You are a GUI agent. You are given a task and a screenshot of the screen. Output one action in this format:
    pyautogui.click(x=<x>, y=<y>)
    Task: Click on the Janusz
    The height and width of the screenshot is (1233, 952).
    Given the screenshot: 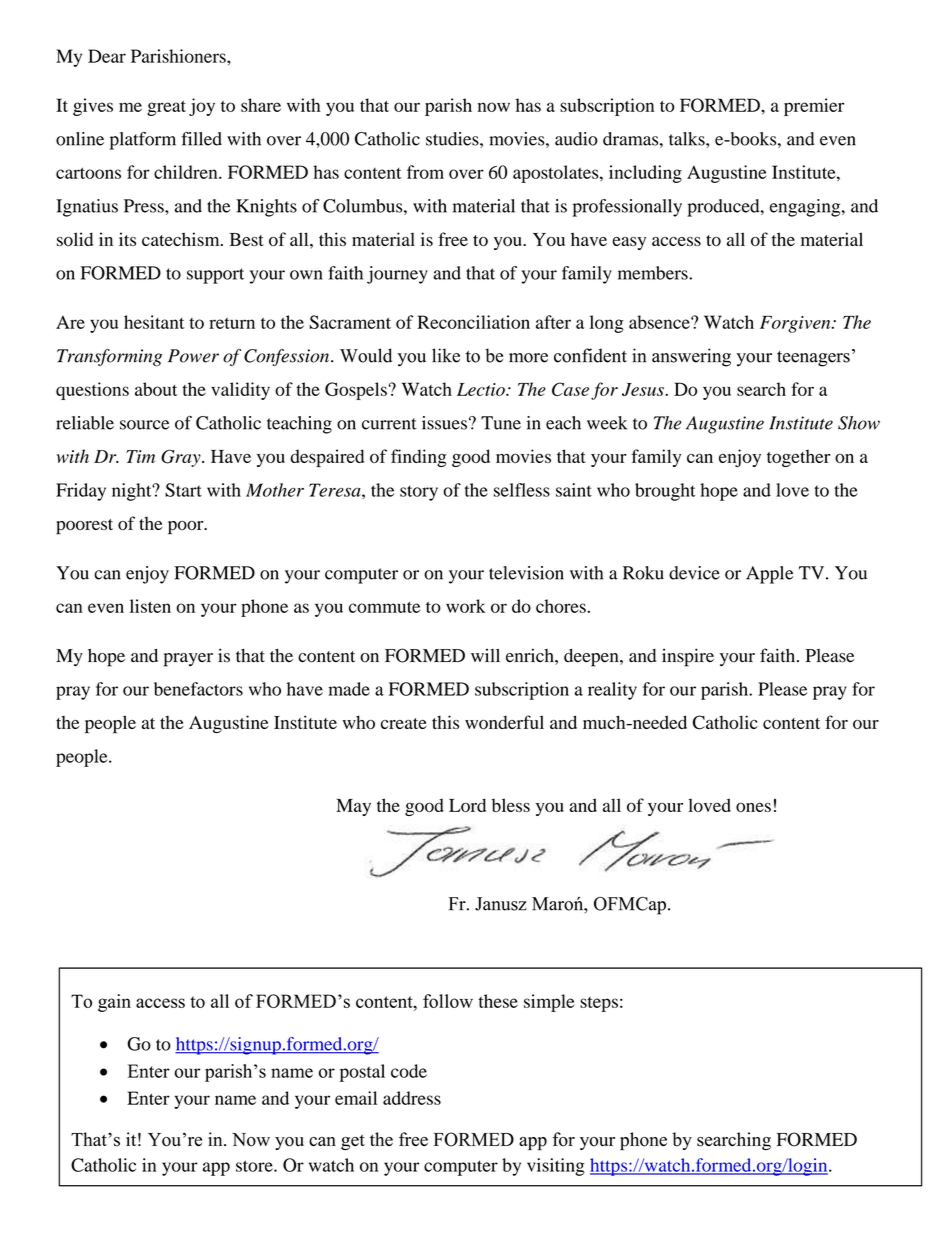 What is the action you would take?
    pyautogui.click(x=501, y=904)
